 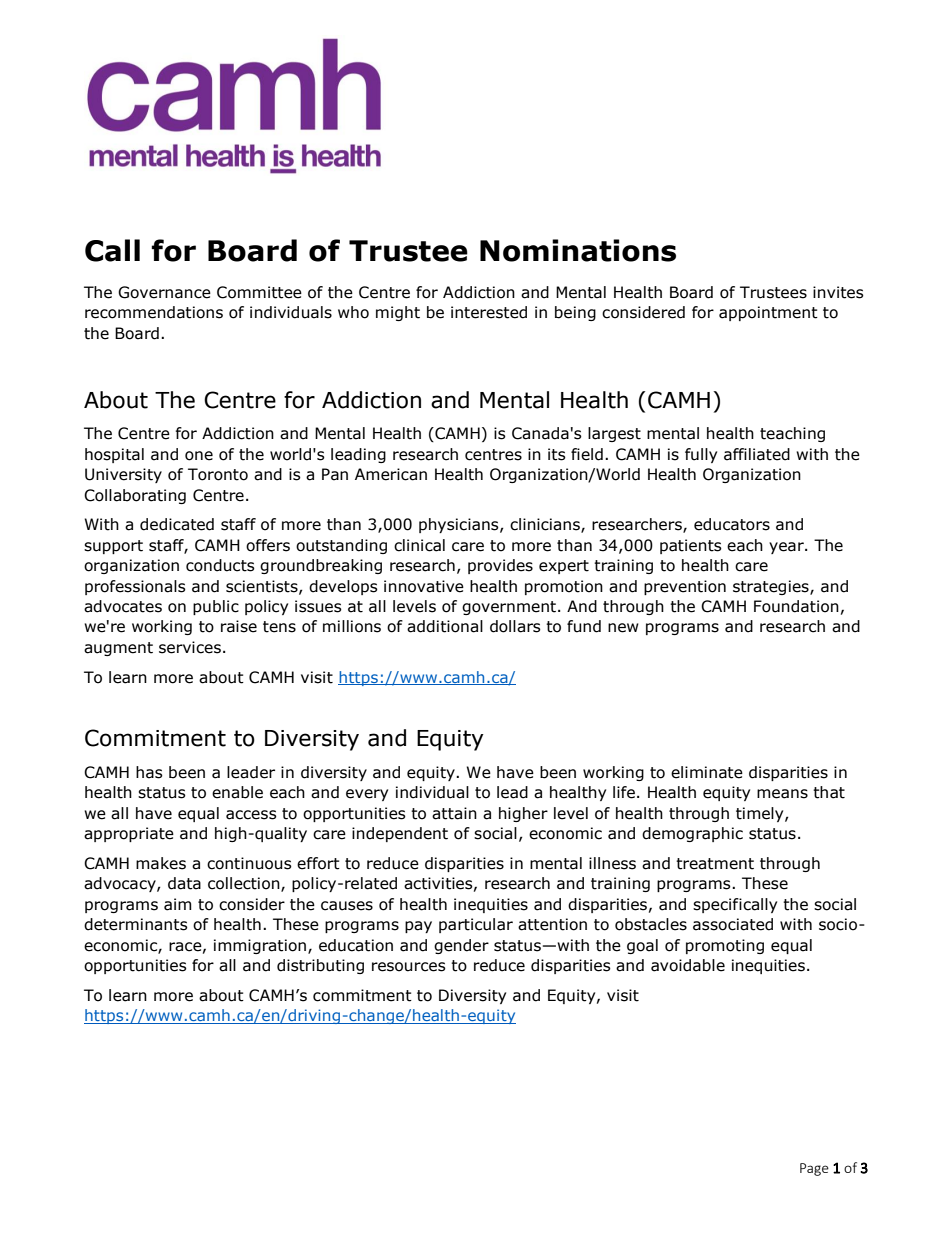 I want to click on interested, so click(x=489, y=312).
